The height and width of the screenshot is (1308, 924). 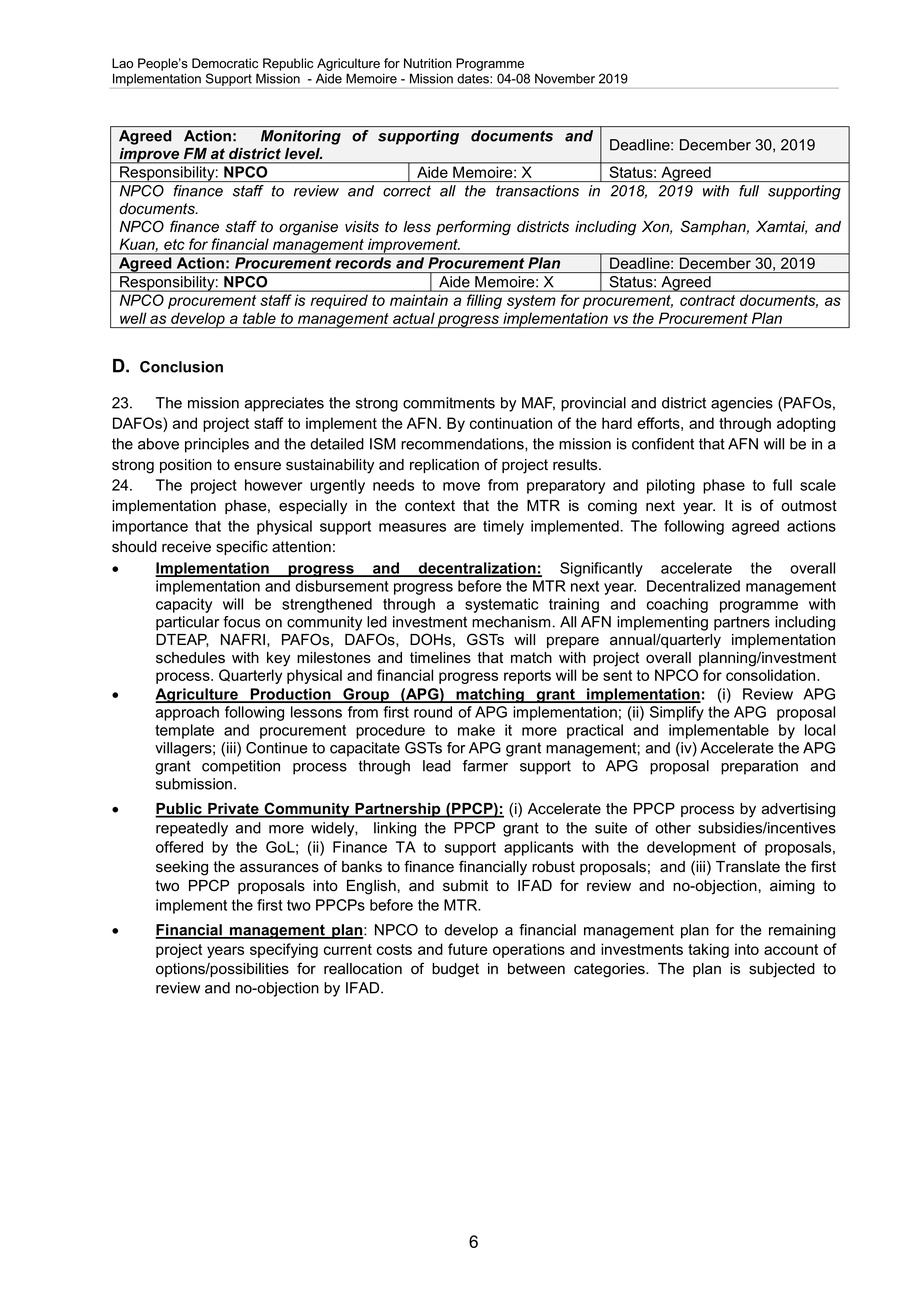 What do you see at coordinates (463, 444) in the screenshot?
I see `recommendations` at bounding box center [463, 444].
